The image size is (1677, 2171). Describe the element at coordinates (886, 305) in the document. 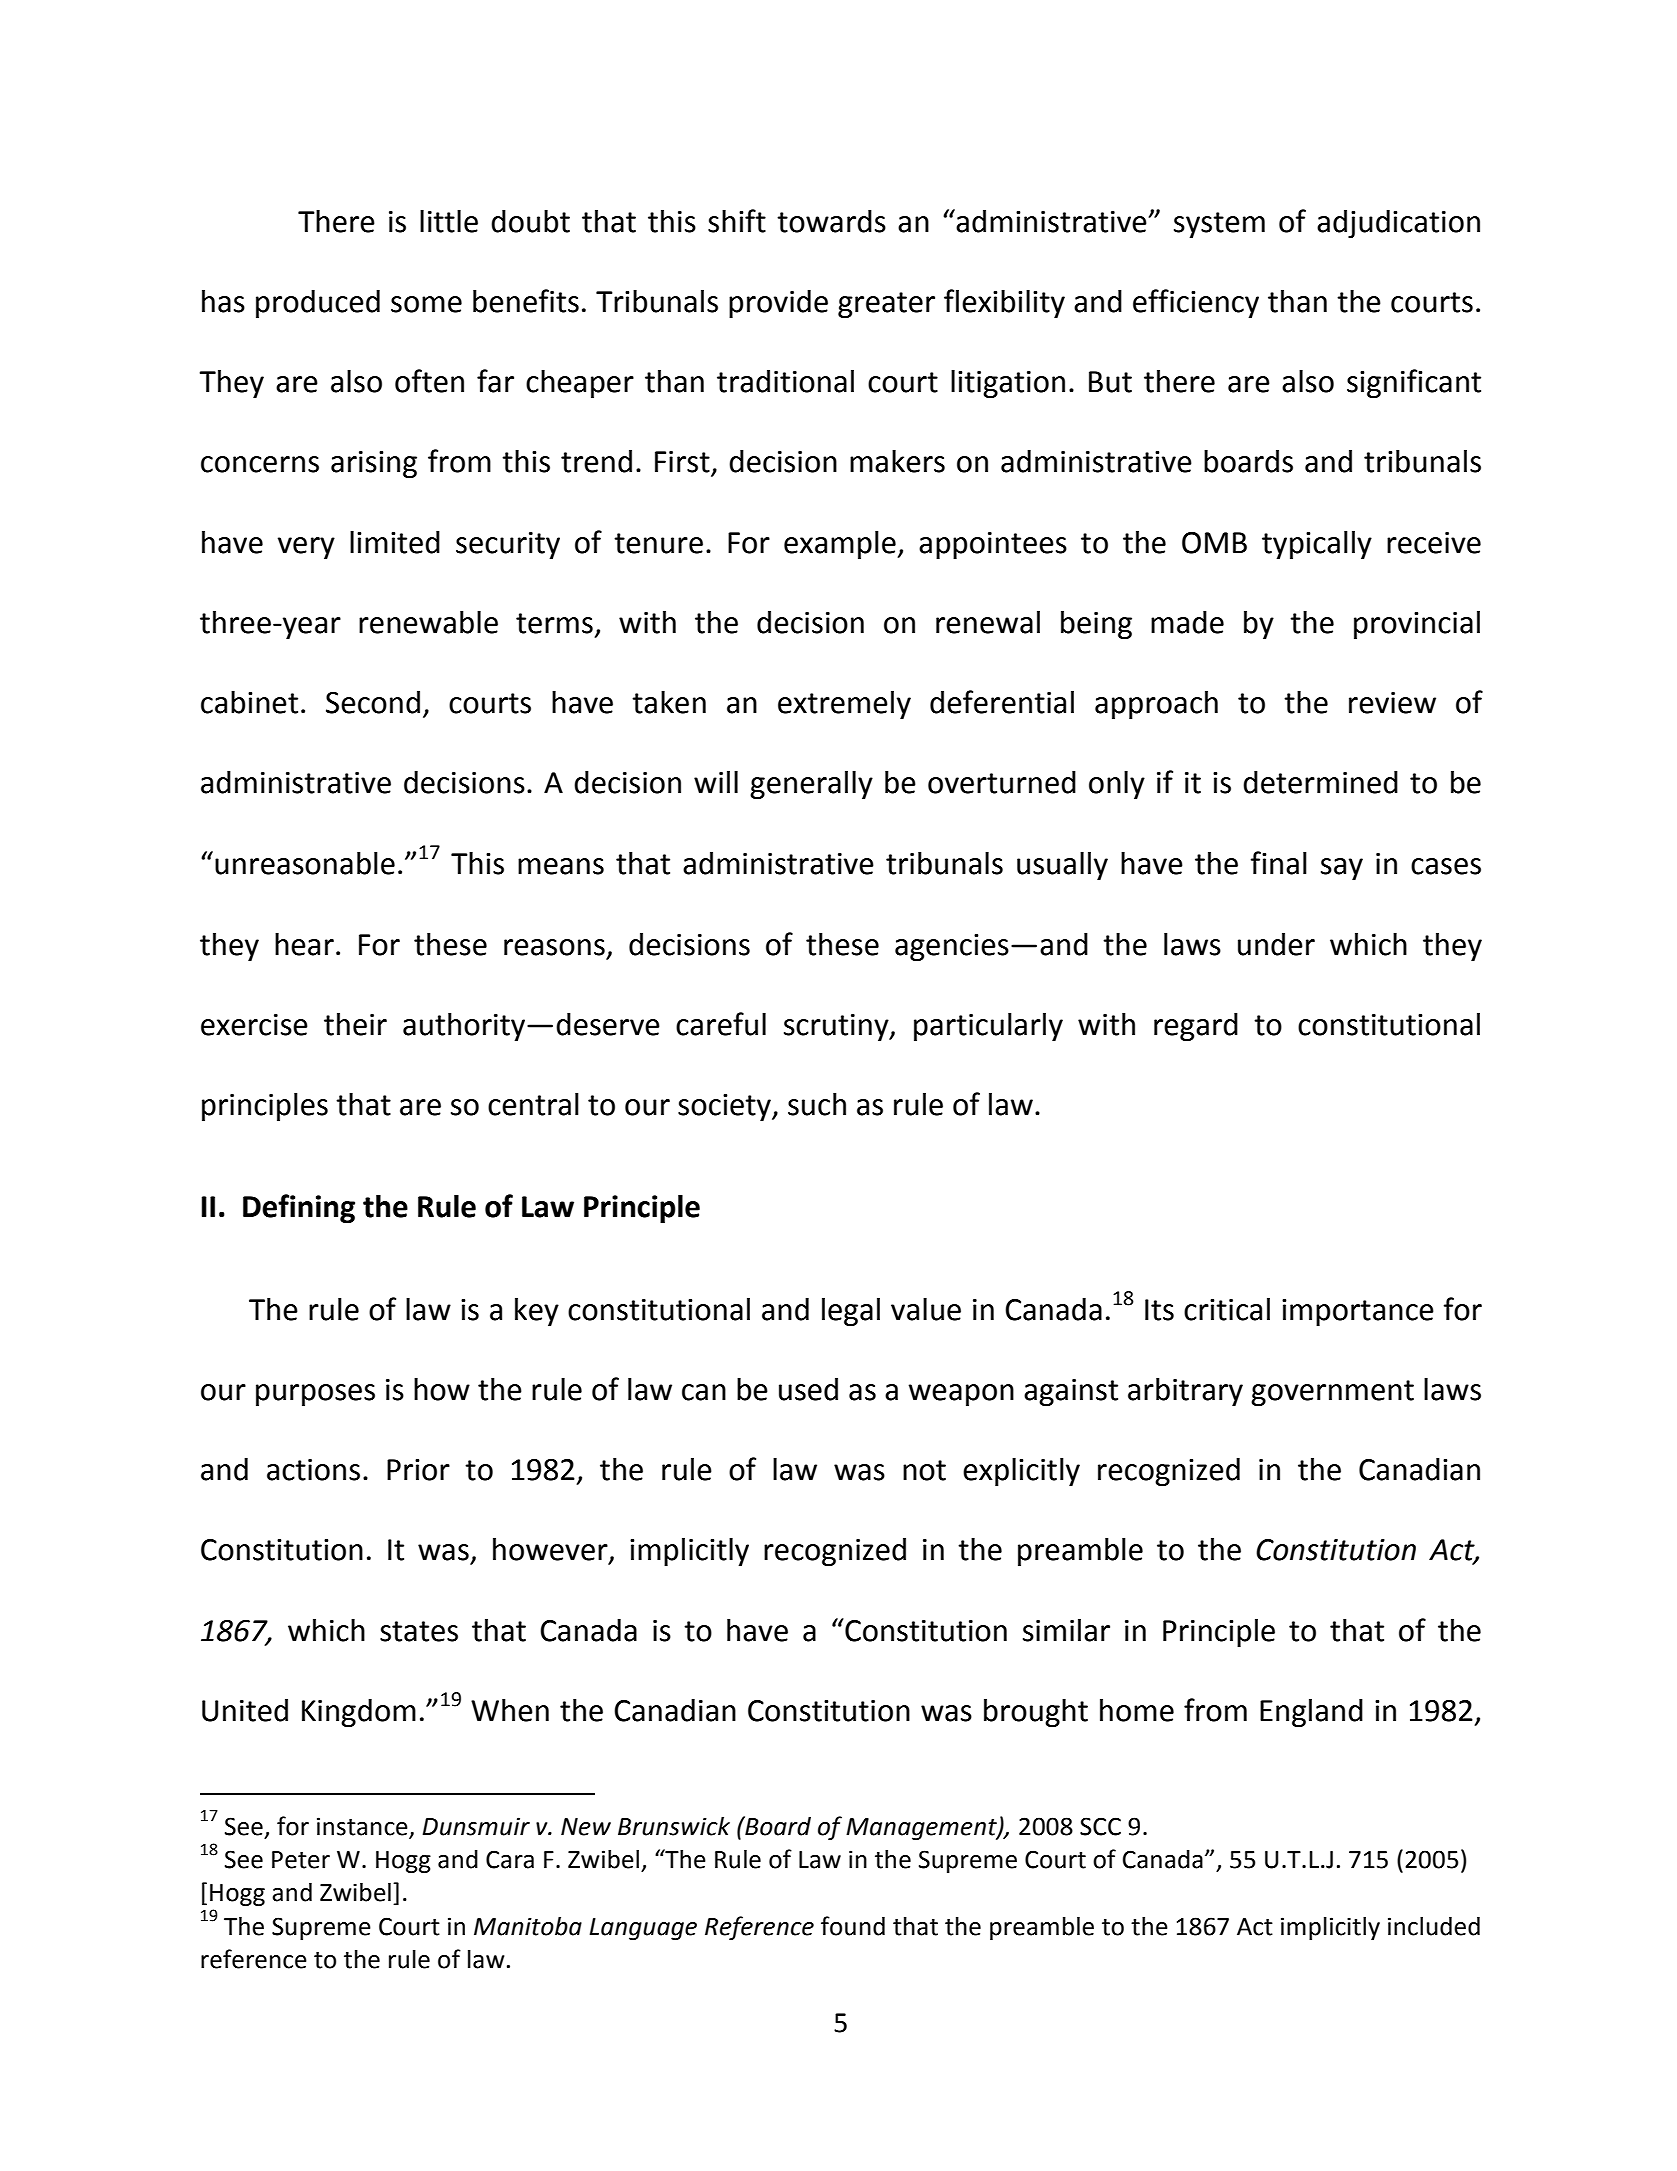

I see `greater` at that location.
